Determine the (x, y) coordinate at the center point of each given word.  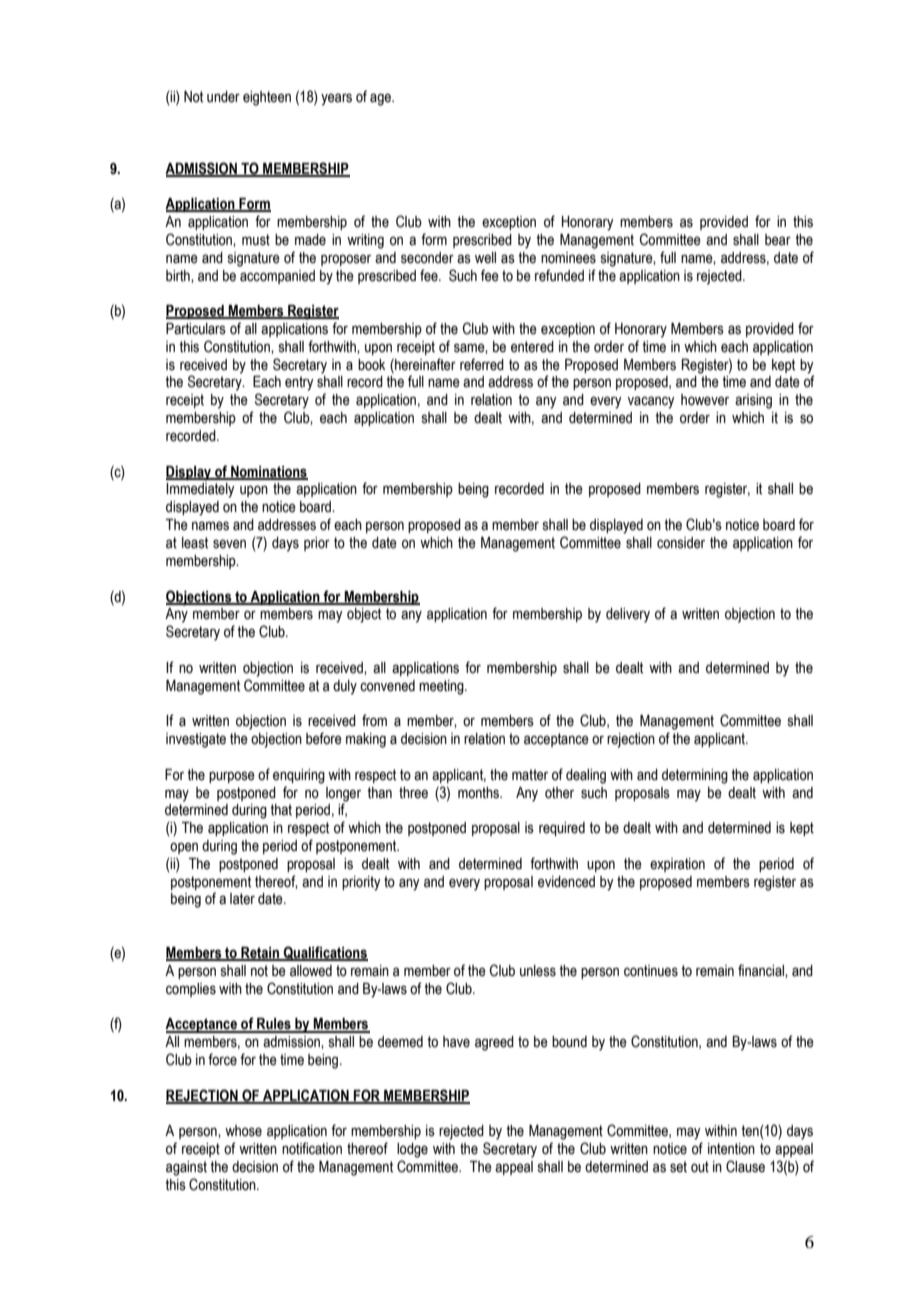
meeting (442, 687)
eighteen (267, 98)
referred (482, 364)
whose (243, 1131)
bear (778, 240)
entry (299, 383)
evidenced (566, 882)
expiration (677, 865)
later (242, 899)
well (485, 258)
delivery (628, 615)
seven (229, 544)
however (705, 400)
